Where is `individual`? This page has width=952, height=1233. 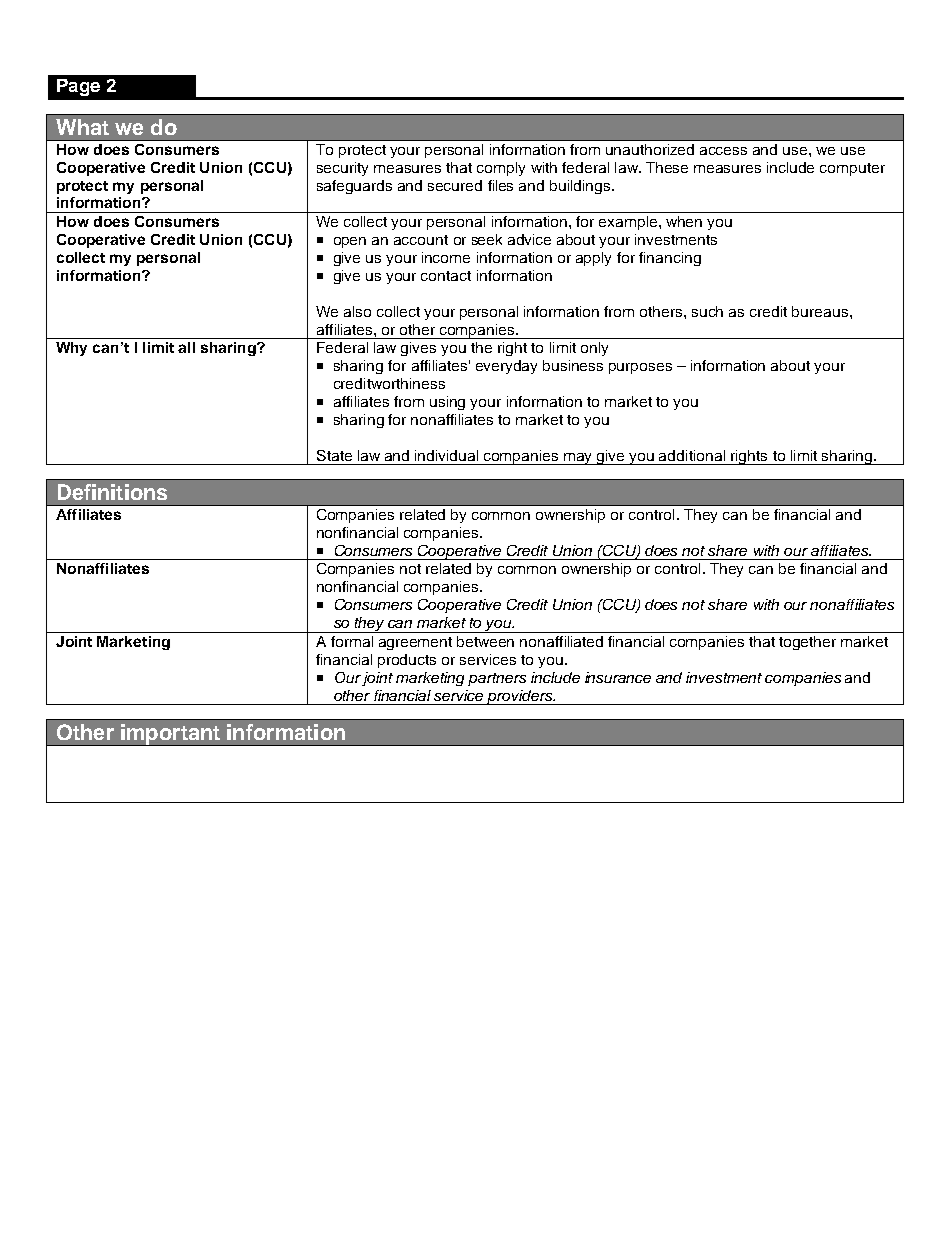
individual is located at coordinates (446, 455).
